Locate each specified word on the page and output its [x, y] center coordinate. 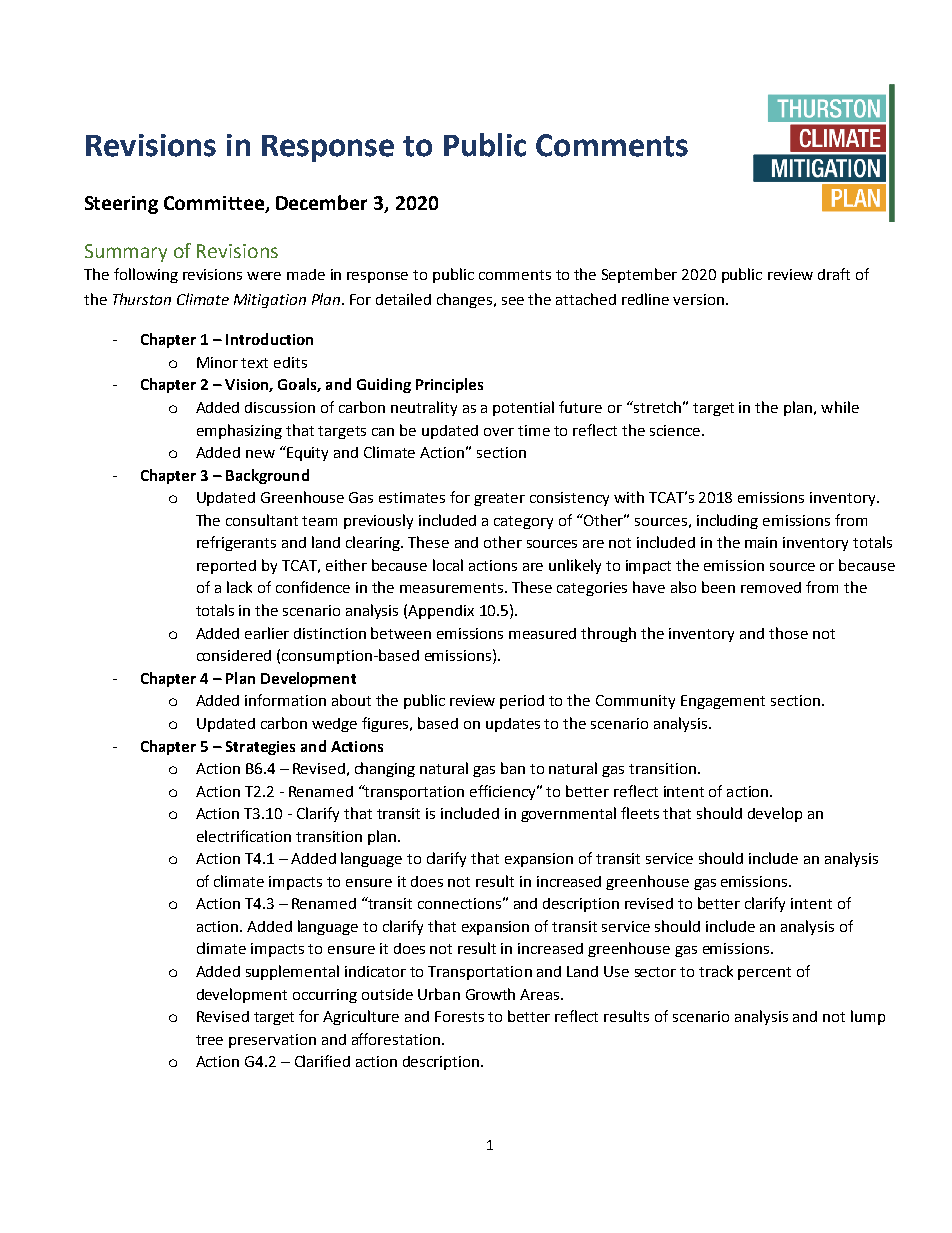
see [513, 301]
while [840, 407]
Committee [215, 204]
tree [209, 1040]
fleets [640, 813]
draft [834, 274]
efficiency [504, 792]
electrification [244, 836]
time [534, 430]
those [788, 633]
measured [542, 633]
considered [234, 655]
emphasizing [239, 431]
